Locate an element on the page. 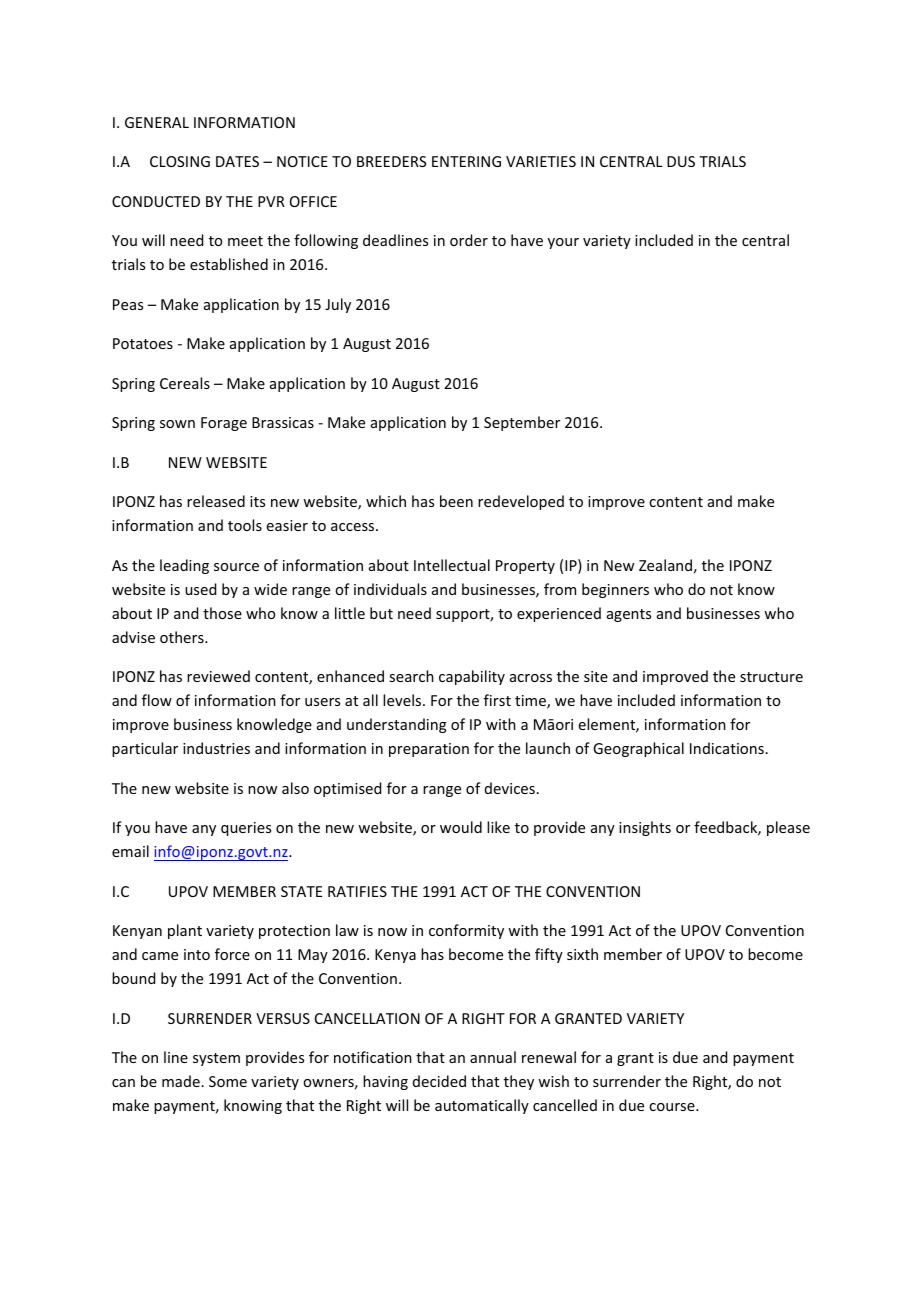 The image size is (924, 1308). Forage is located at coordinates (224, 424).
